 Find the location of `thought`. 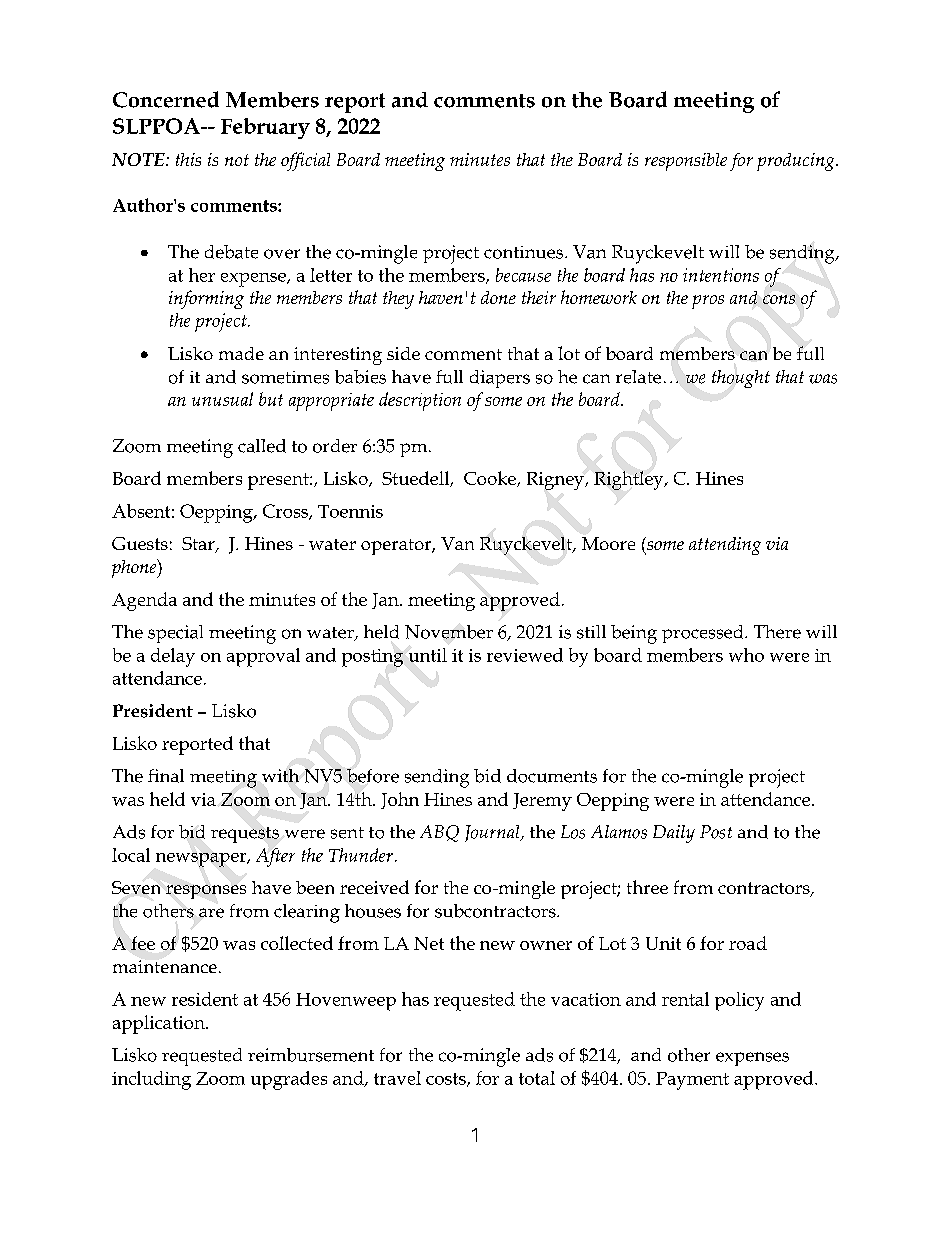

thought is located at coordinates (741, 379).
